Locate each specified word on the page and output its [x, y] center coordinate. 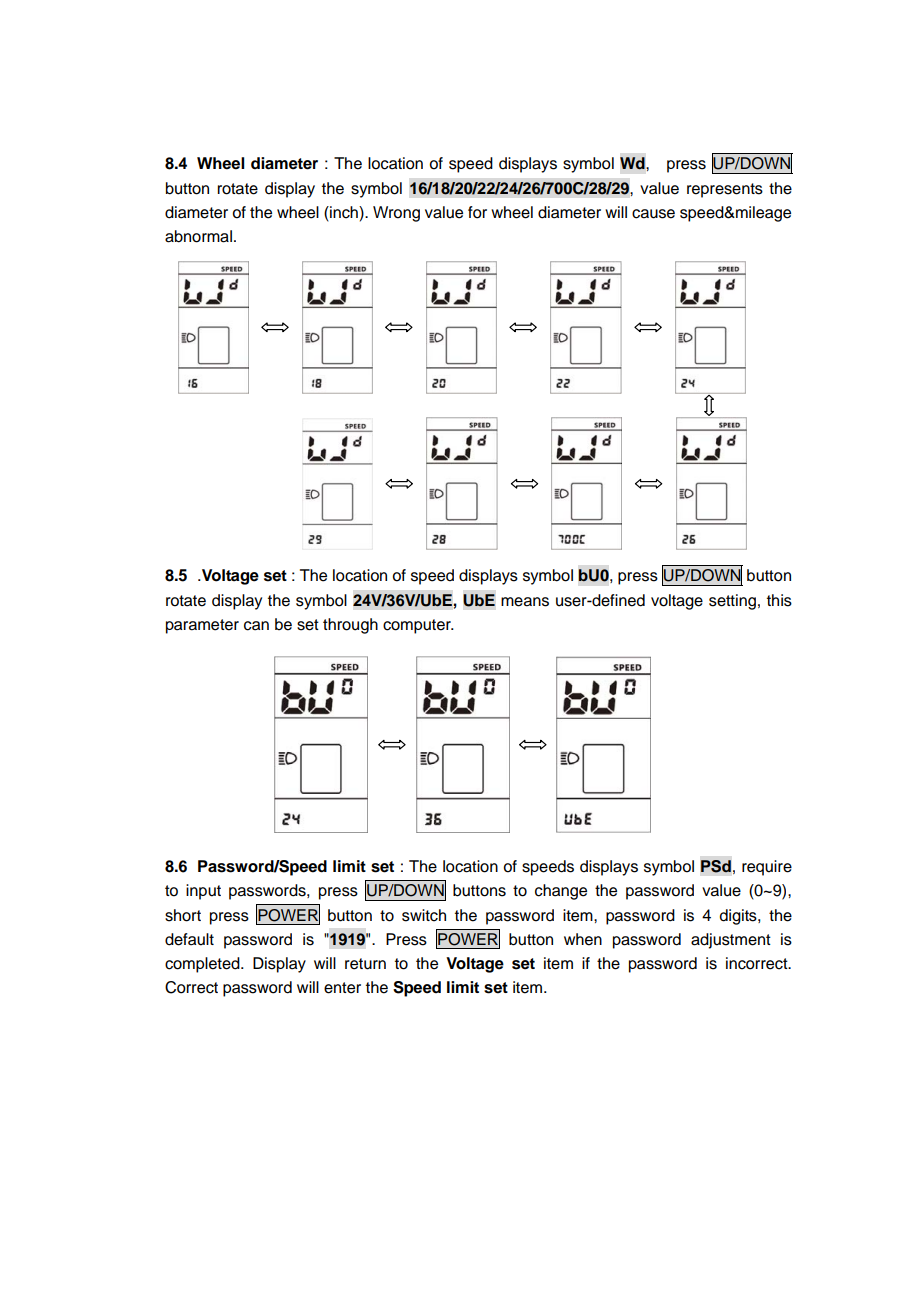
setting [732, 602]
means [525, 602]
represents [725, 190]
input [203, 892]
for [477, 212]
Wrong [396, 214]
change [561, 892]
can [256, 626]
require [767, 868]
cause [653, 214]
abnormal [198, 236]
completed [203, 965]
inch [344, 212]
